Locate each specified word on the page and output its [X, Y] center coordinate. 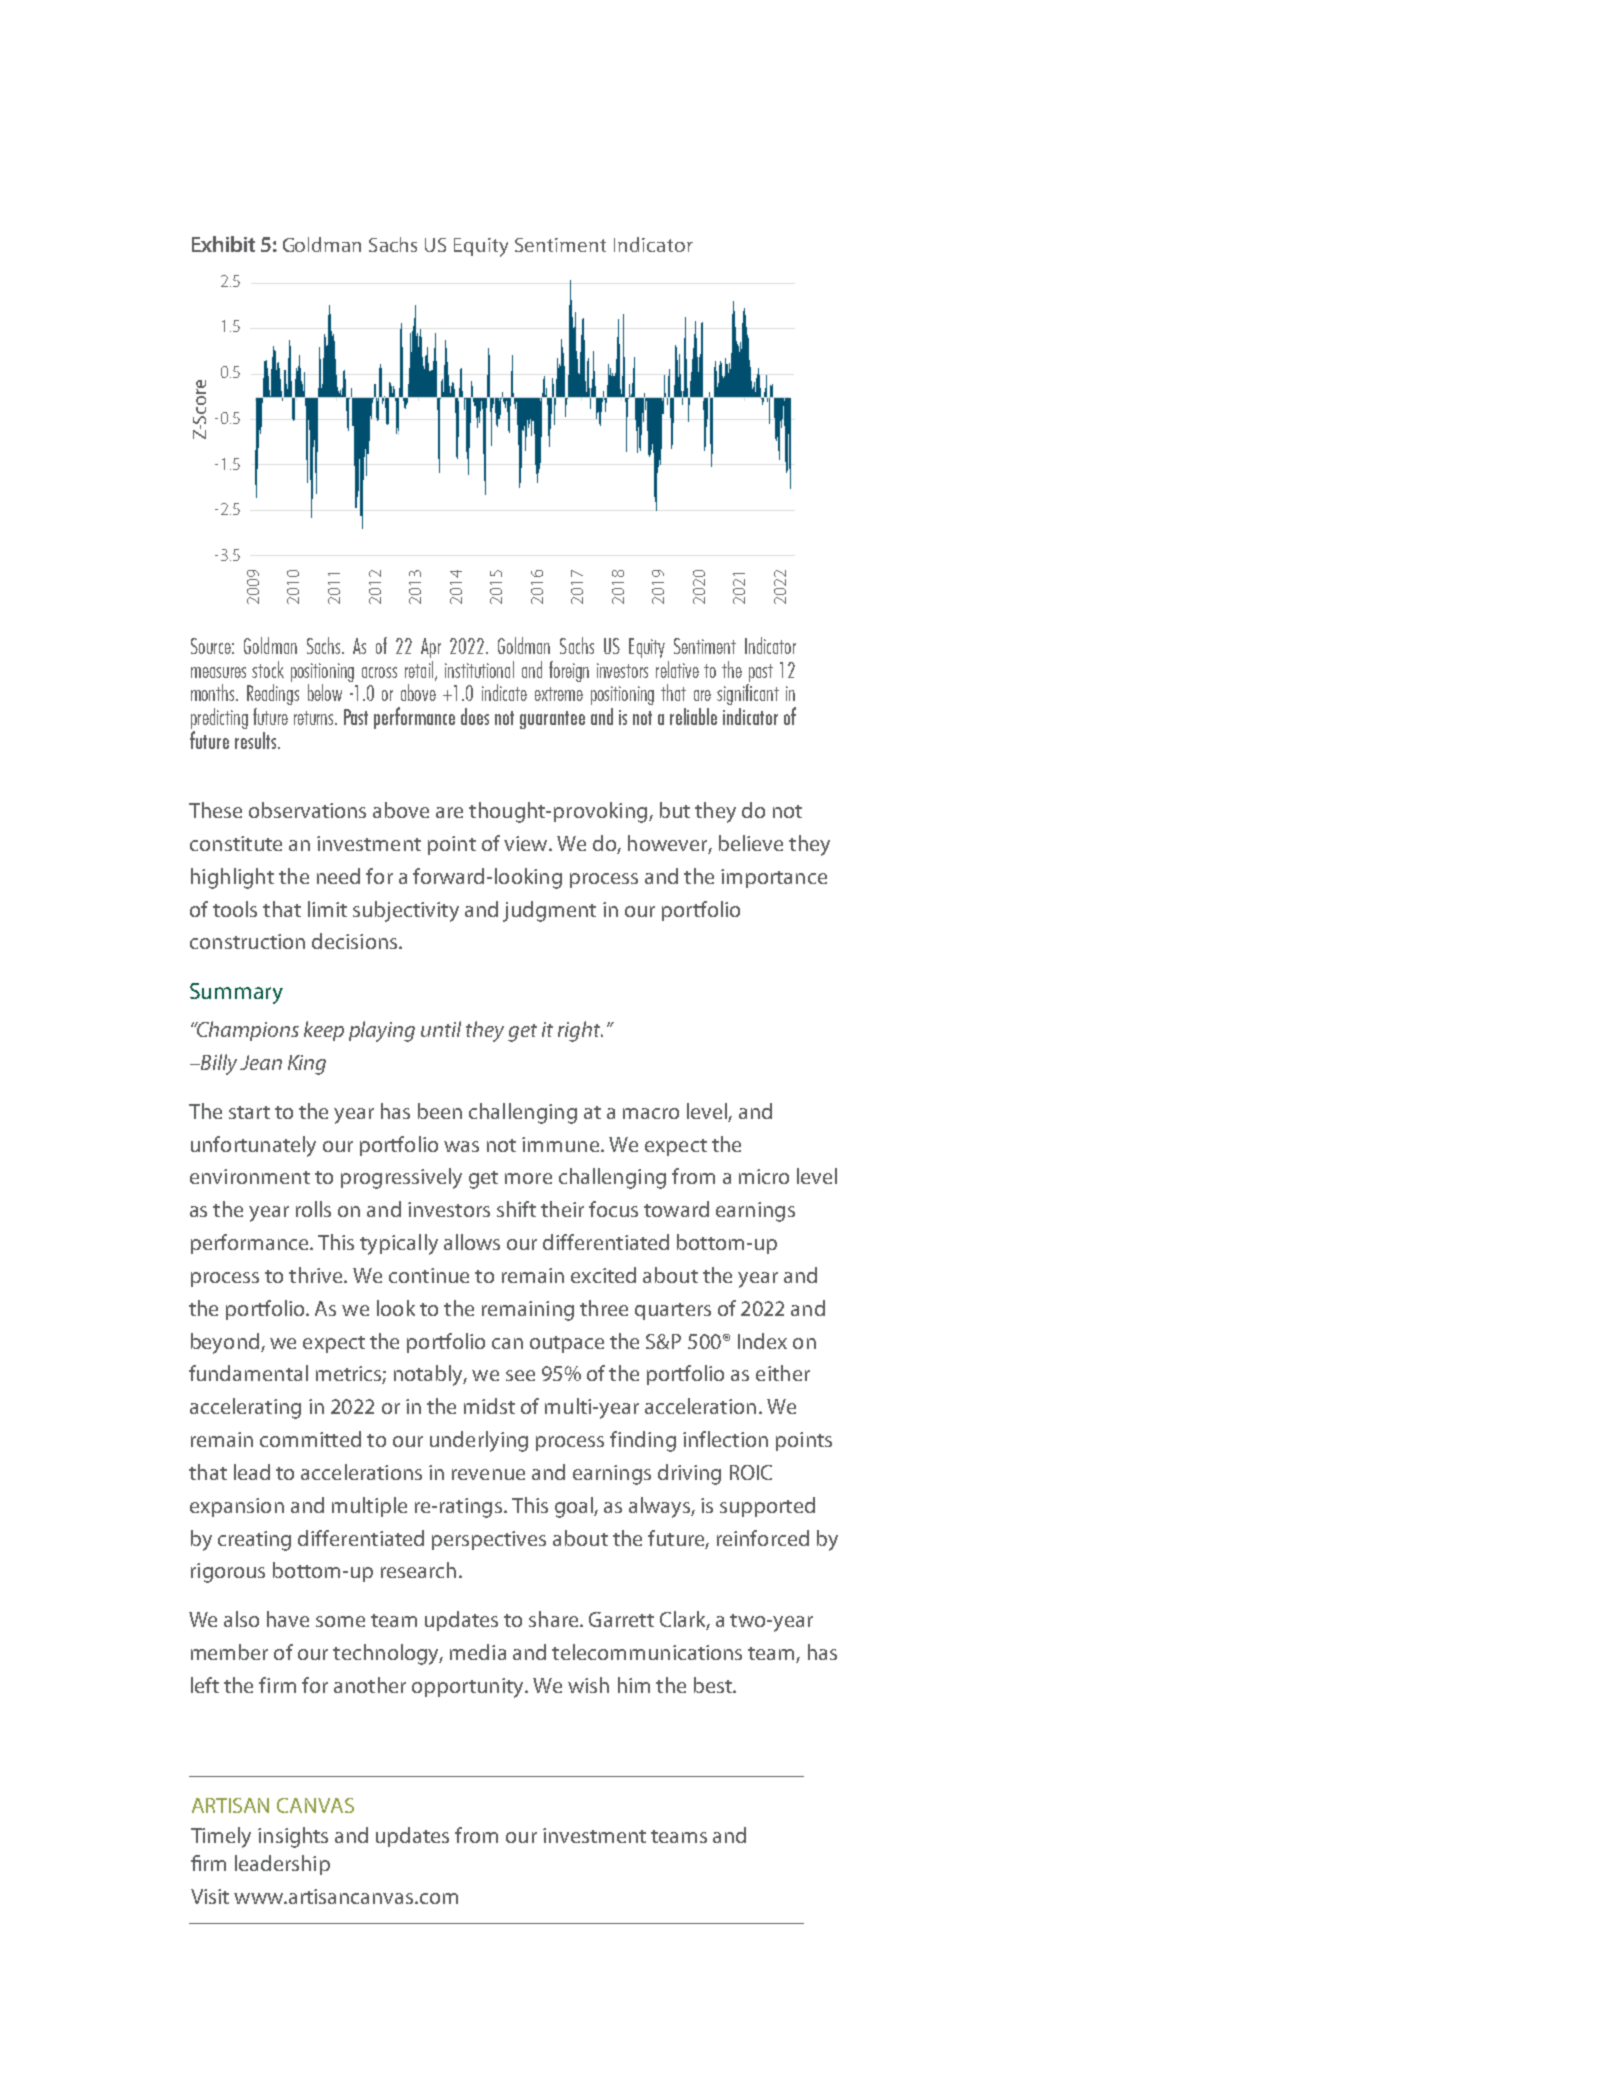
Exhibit [223, 244]
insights [293, 1837]
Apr [431, 648]
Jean [261, 1062]
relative [677, 669]
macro [651, 1113]
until [441, 1029]
